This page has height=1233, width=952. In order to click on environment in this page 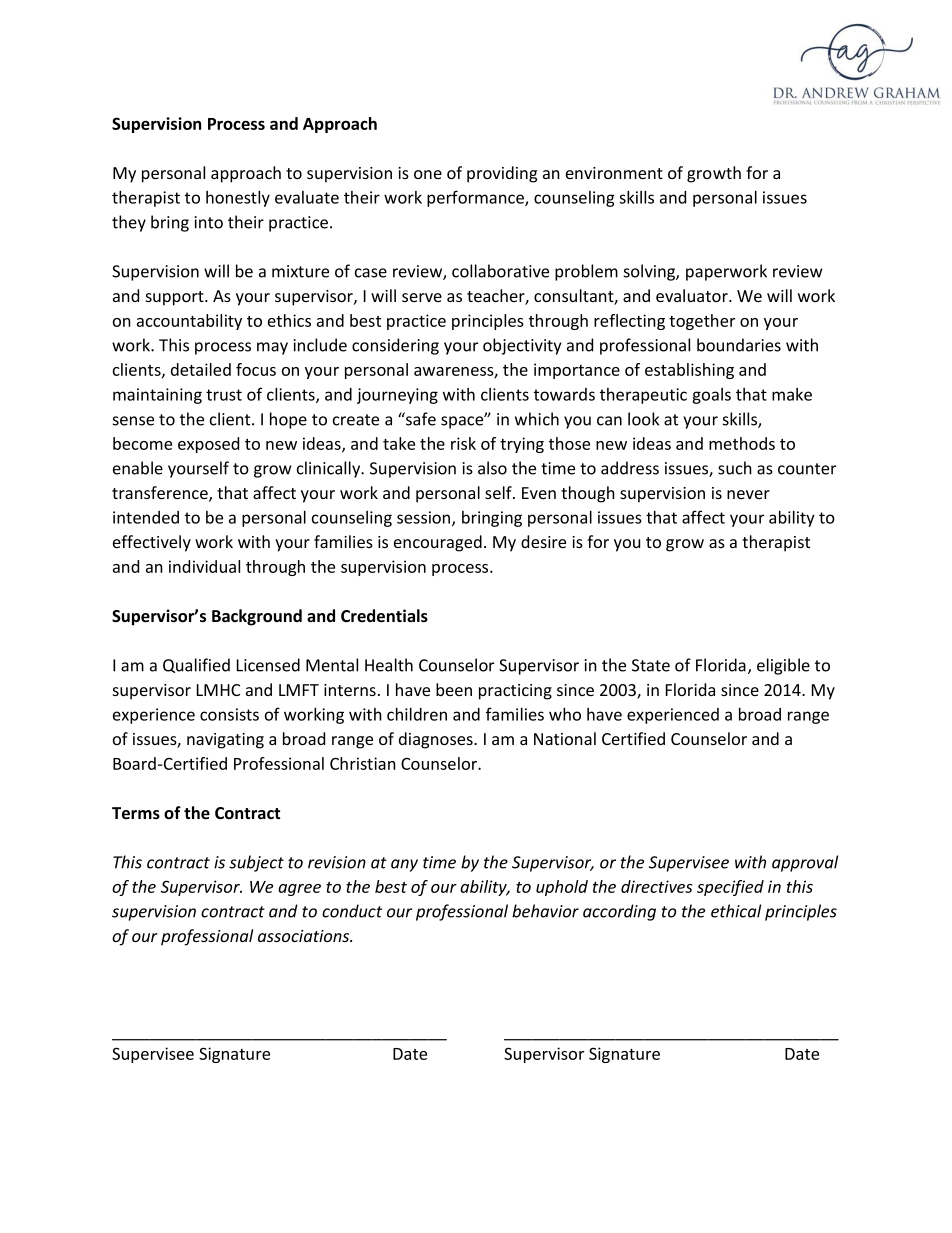, I will do `click(614, 173)`.
